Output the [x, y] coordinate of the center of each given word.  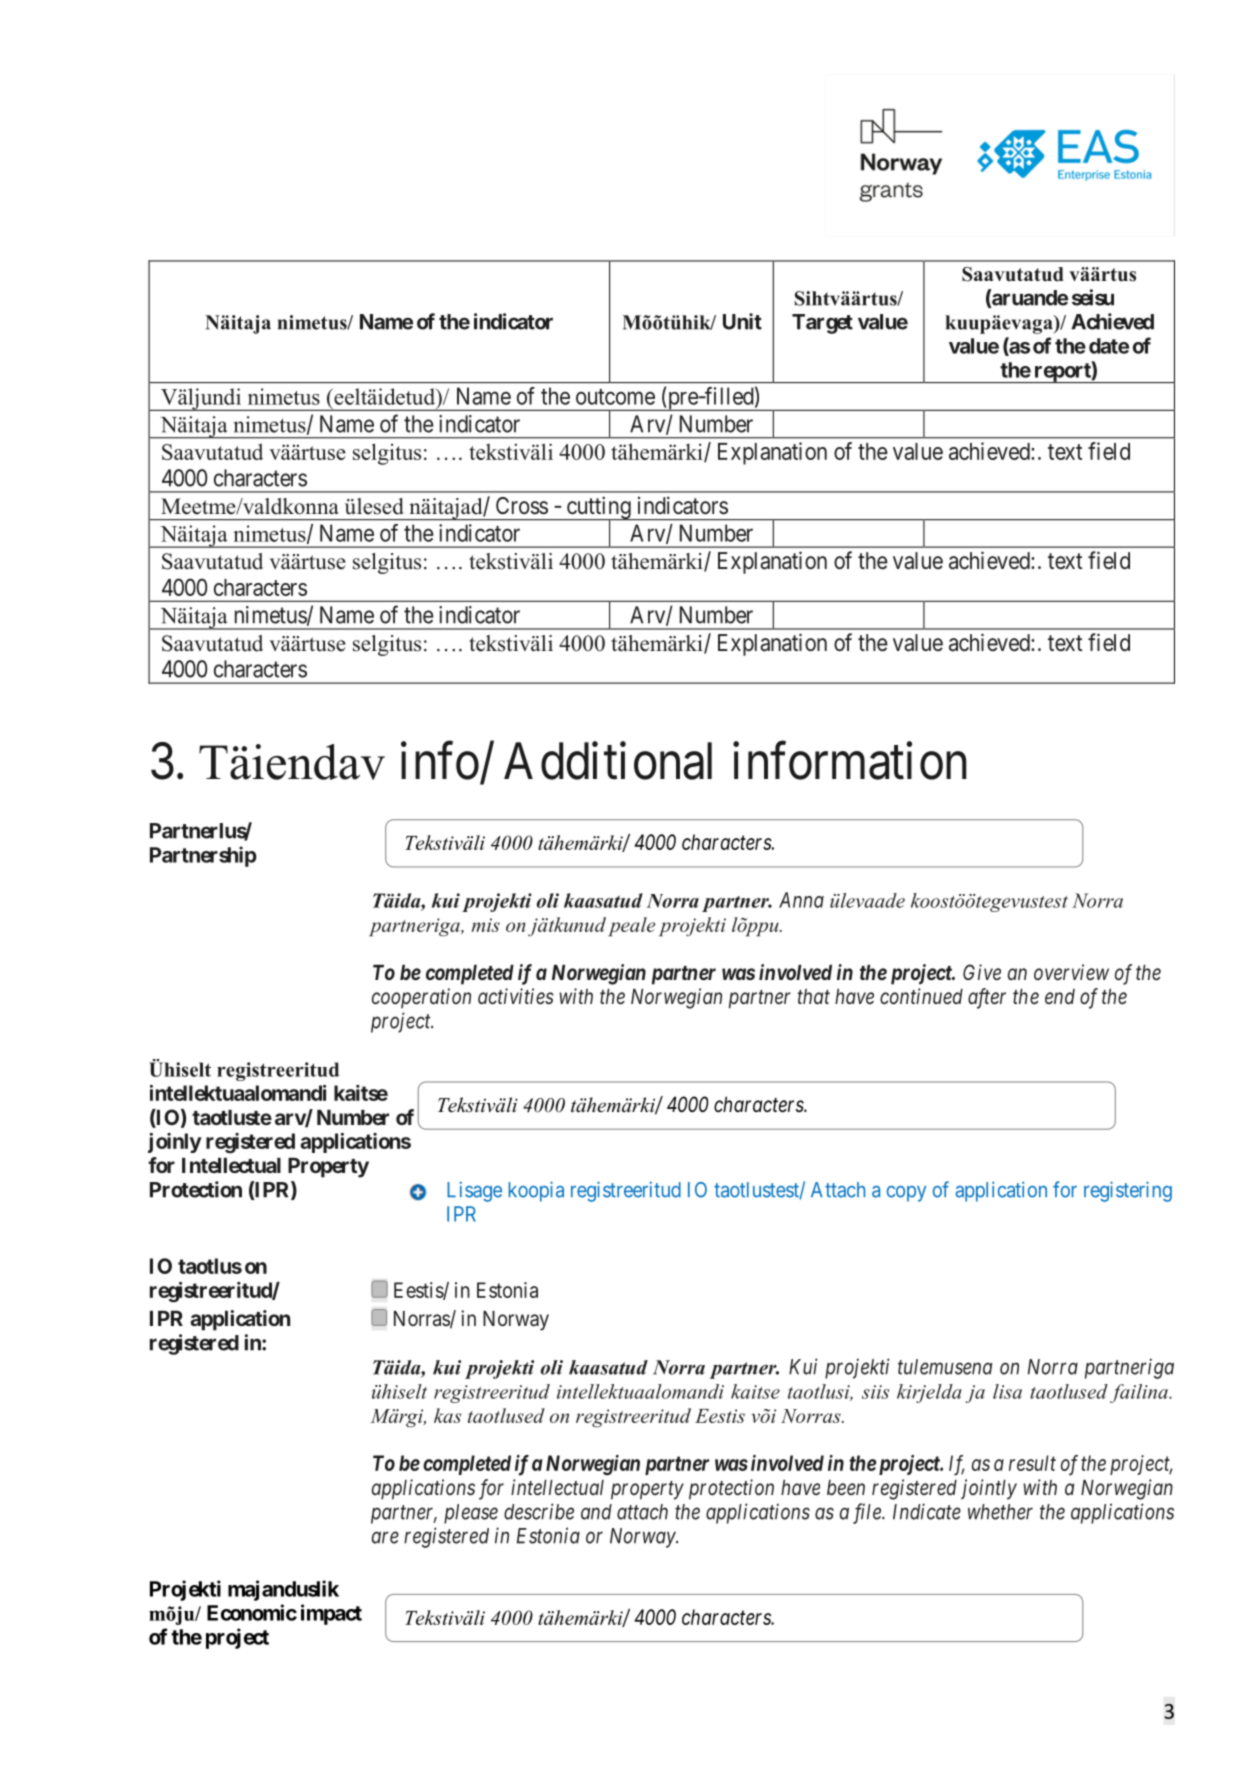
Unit [742, 321]
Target [822, 324]
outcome [615, 397]
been [846, 1487]
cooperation [421, 998]
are [385, 1538]
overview [1071, 972]
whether [1000, 1512]
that [814, 996]
